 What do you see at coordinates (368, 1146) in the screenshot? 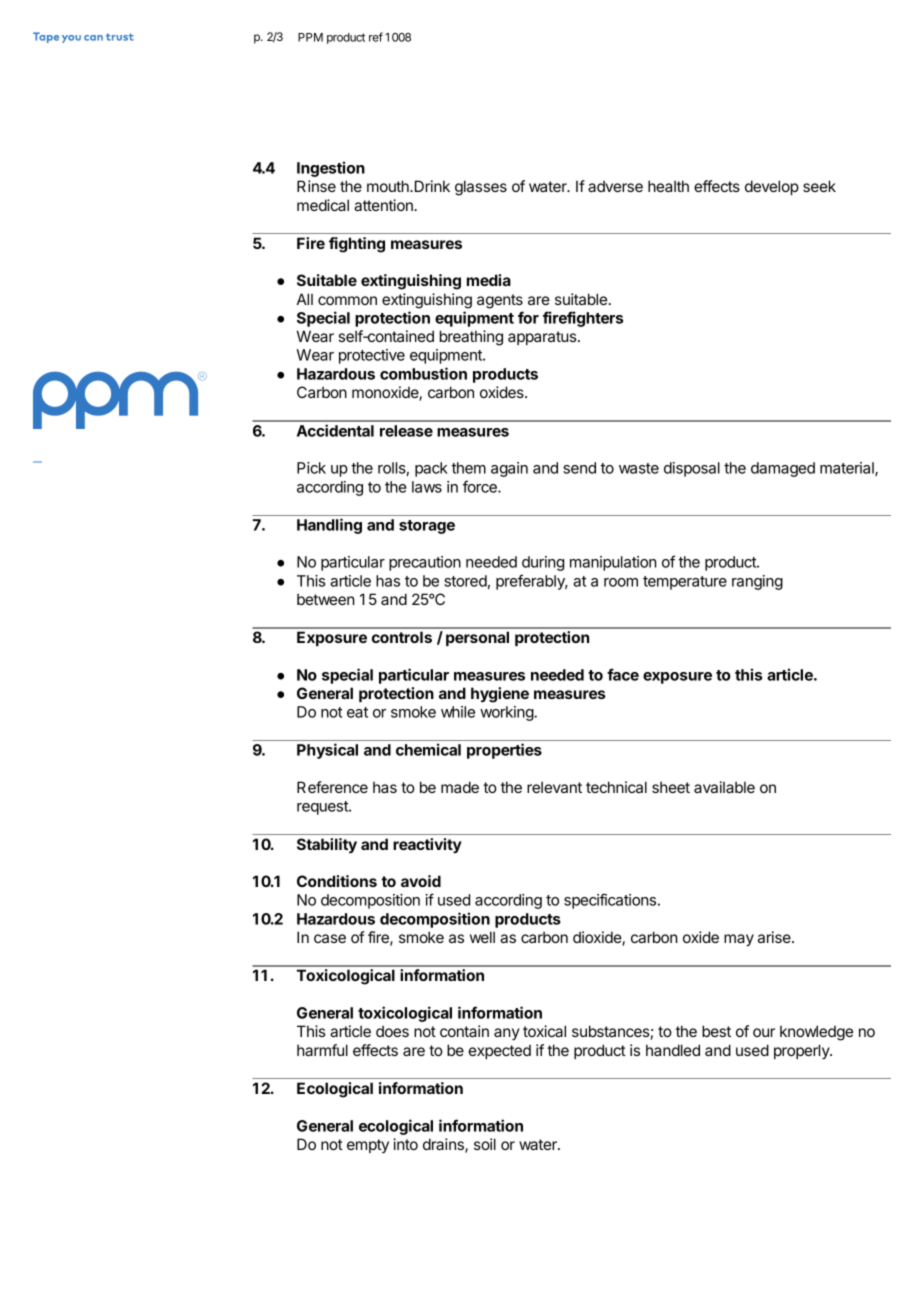
I see `empty` at bounding box center [368, 1146].
